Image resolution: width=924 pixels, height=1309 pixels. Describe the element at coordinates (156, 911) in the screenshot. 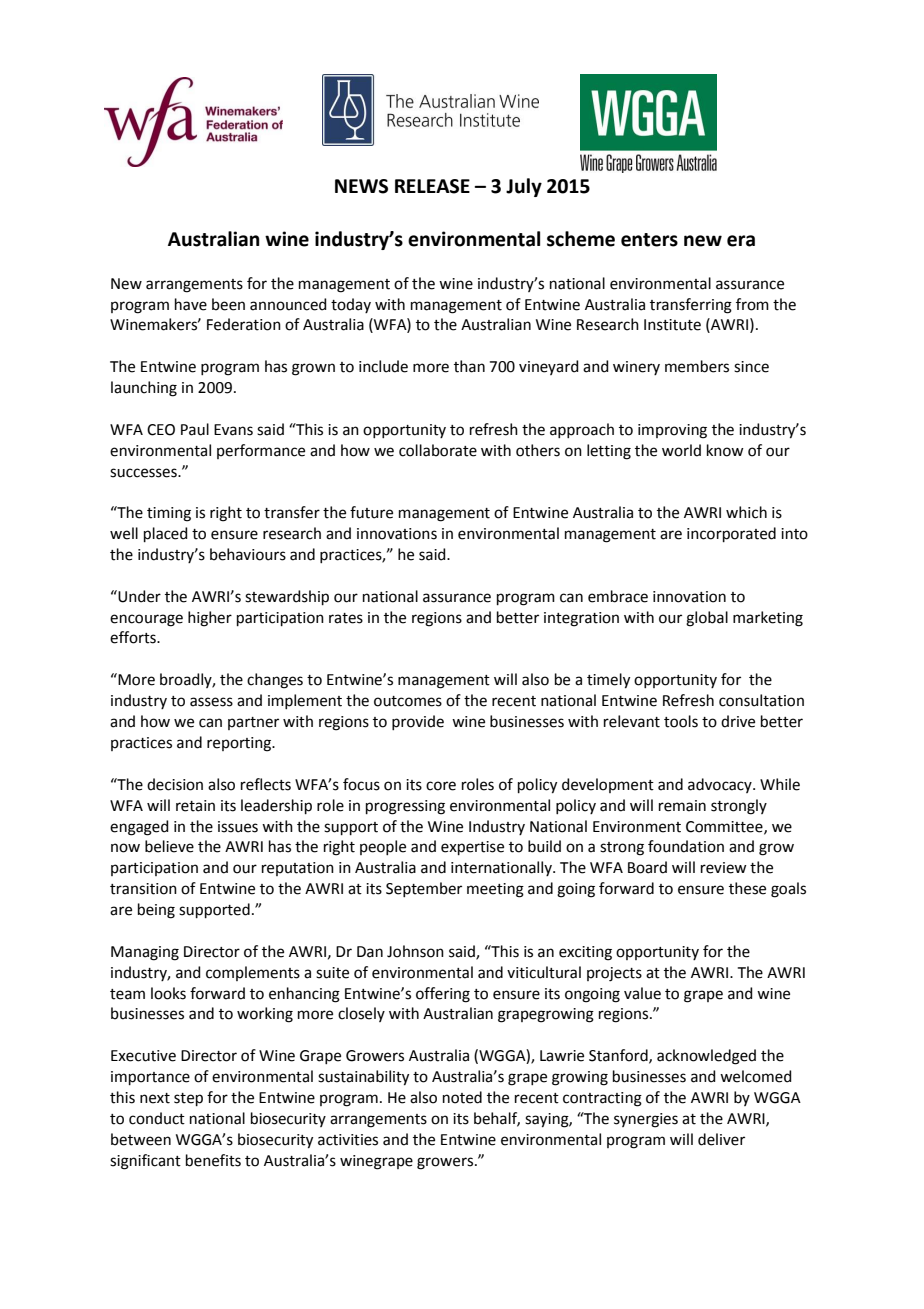

I see `being` at that location.
